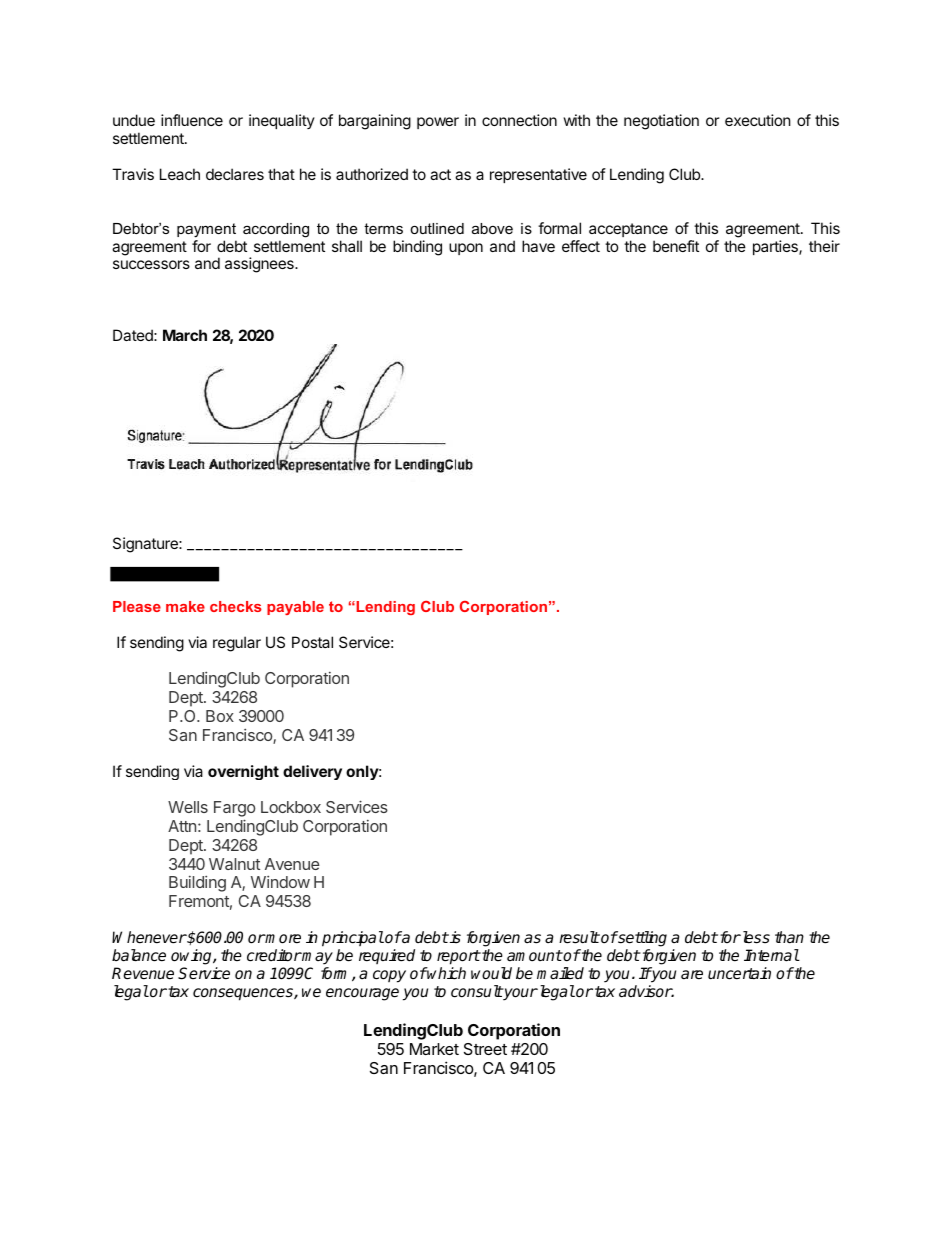  Describe the element at coordinates (244, 994) in the image. I see `consequences` at that location.
